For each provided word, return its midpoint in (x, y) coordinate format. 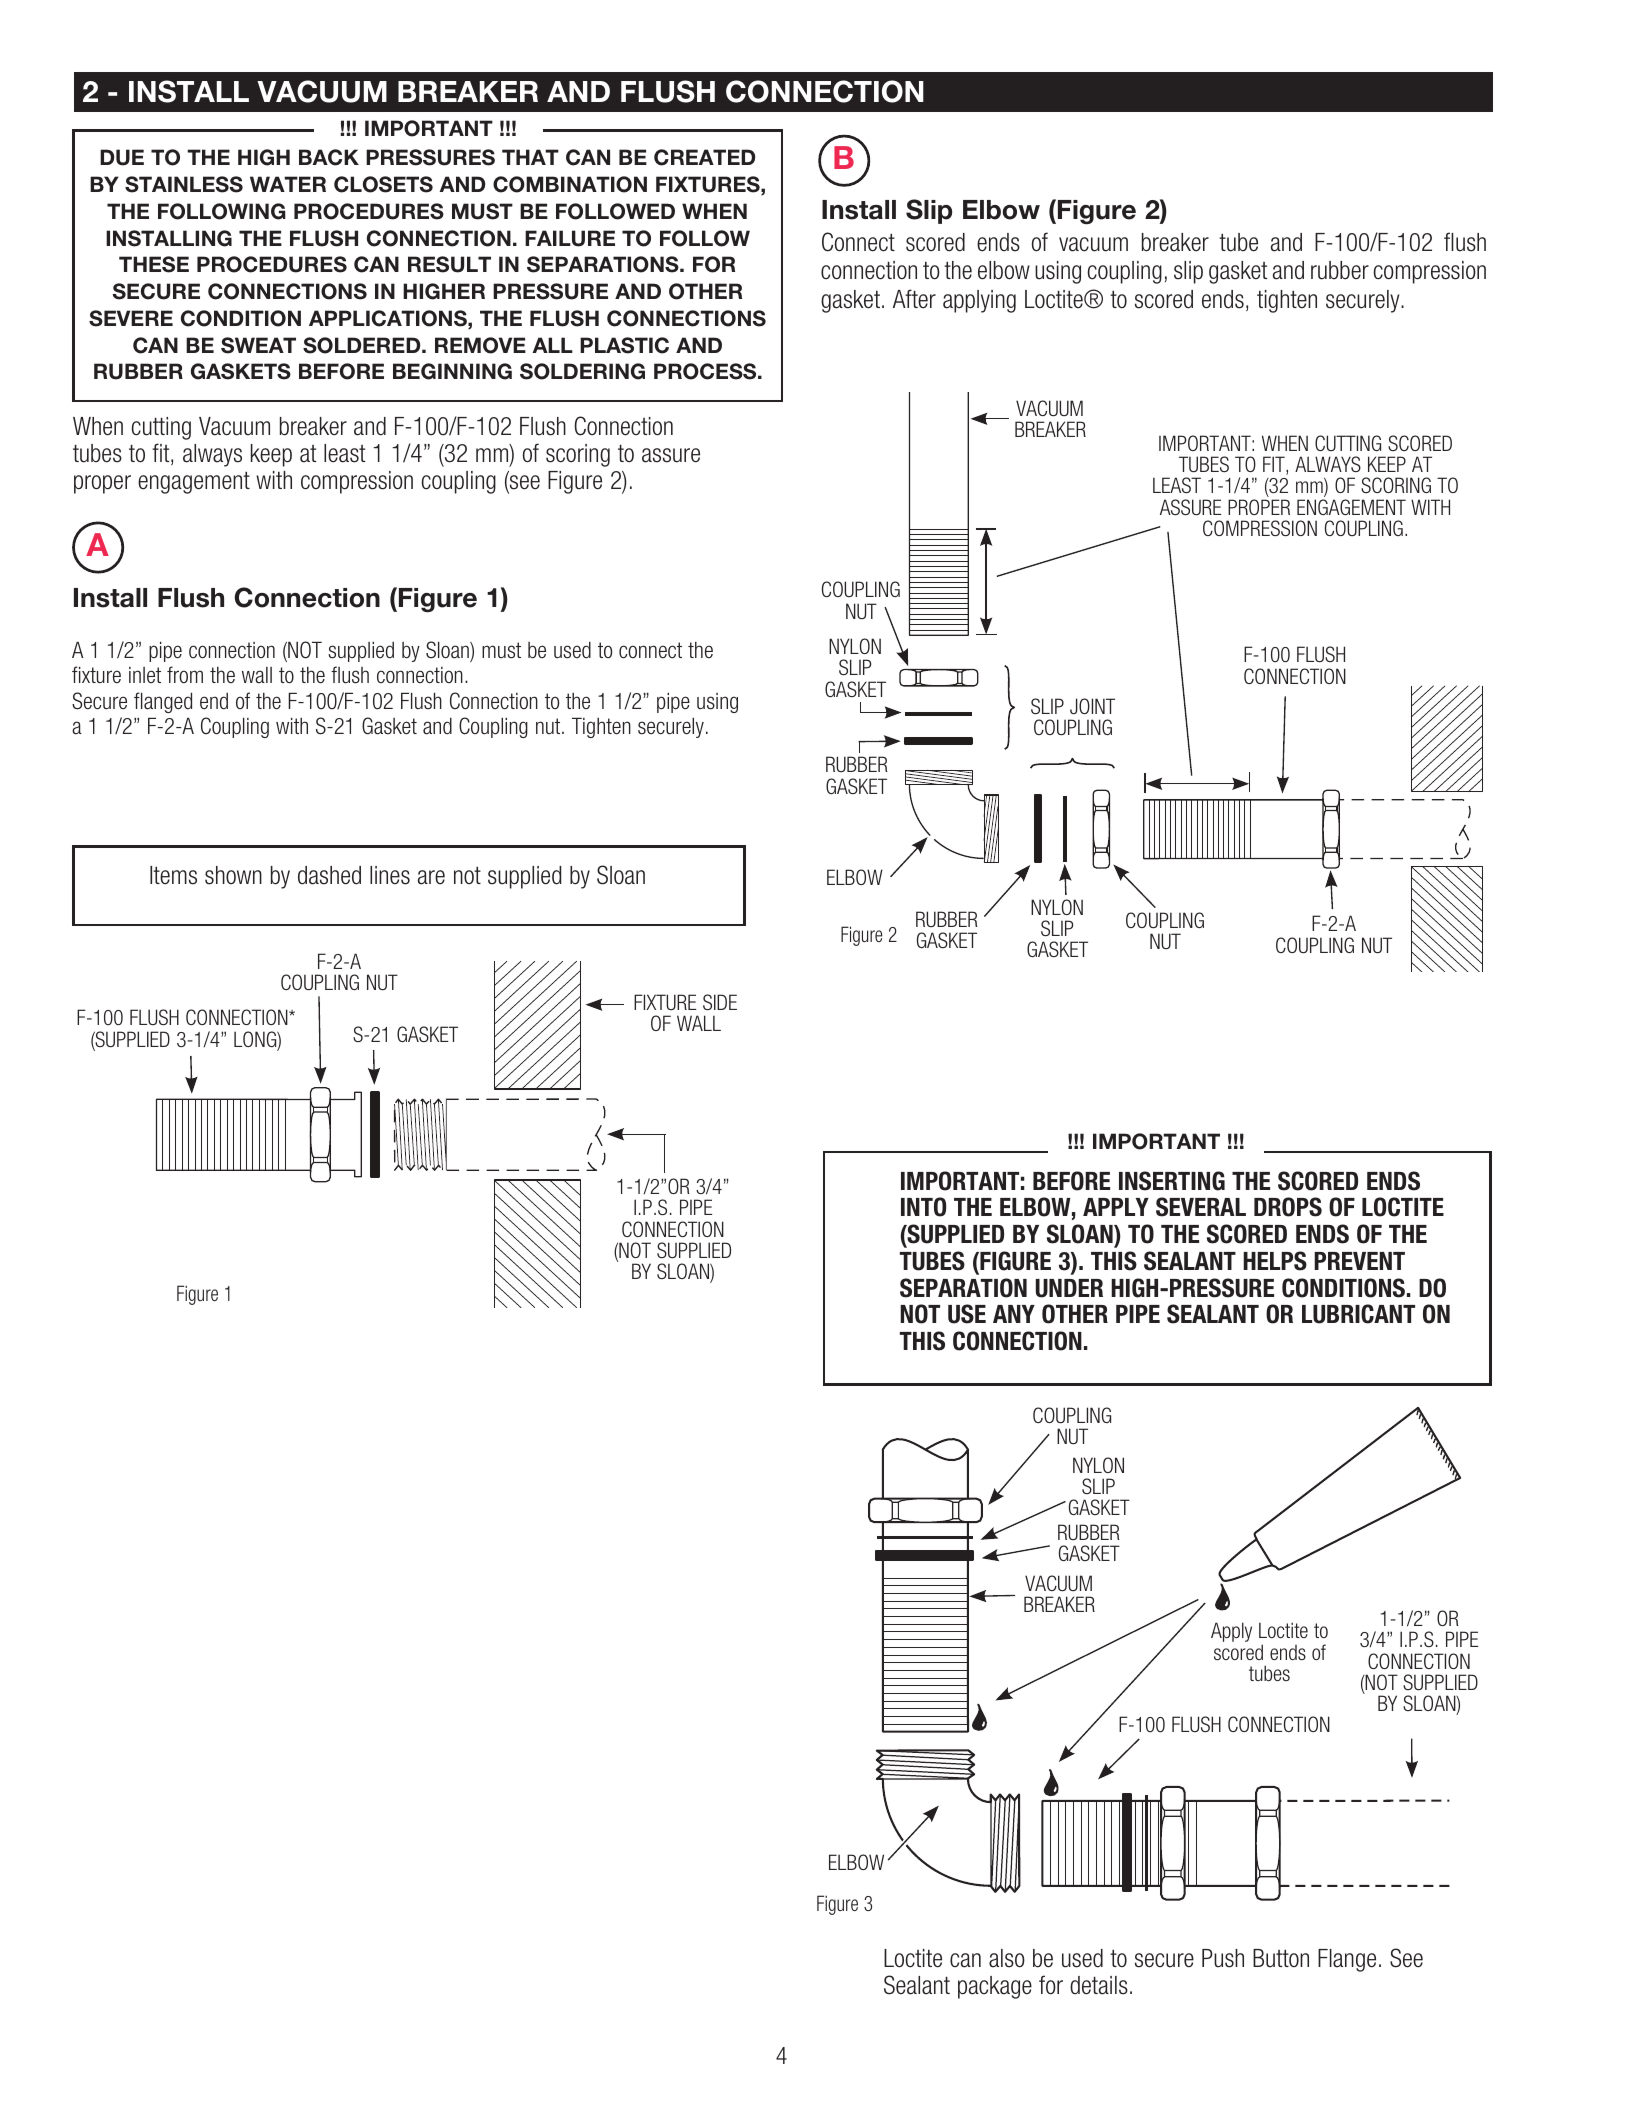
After (914, 299)
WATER (288, 184)
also (1007, 1958)
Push (1223, 1958)
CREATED (704, 157)
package (995, 1987)
